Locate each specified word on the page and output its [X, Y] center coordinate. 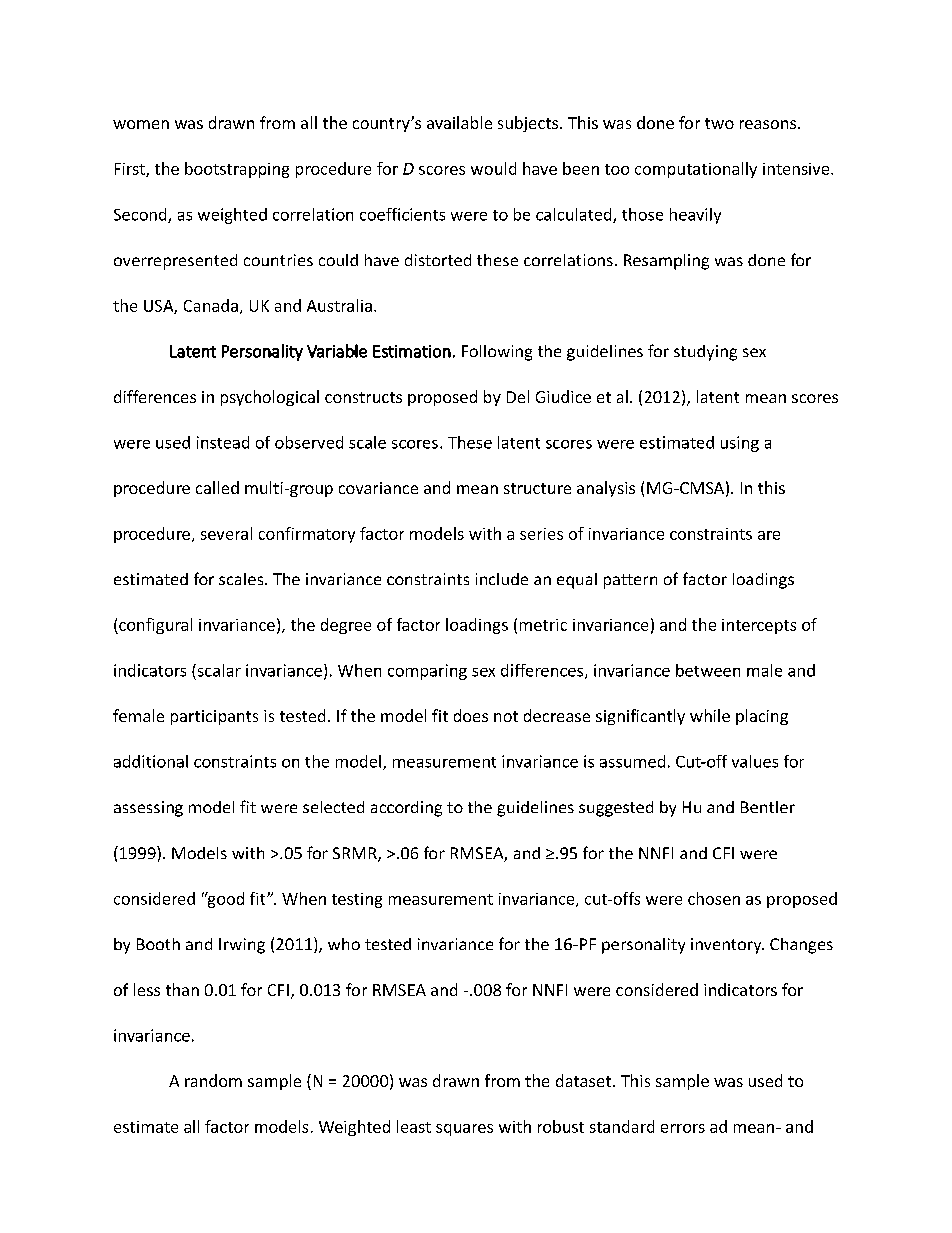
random [213, 1080]
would [493, 168]
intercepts [759, 626]
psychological [270, 398]
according [406, 809]
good [224, 900]
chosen [714, 898]
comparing [427, 672]
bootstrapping [237, 170]
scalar [218, 670]
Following [497, 353]
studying [705, 353]
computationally [696, 170]
